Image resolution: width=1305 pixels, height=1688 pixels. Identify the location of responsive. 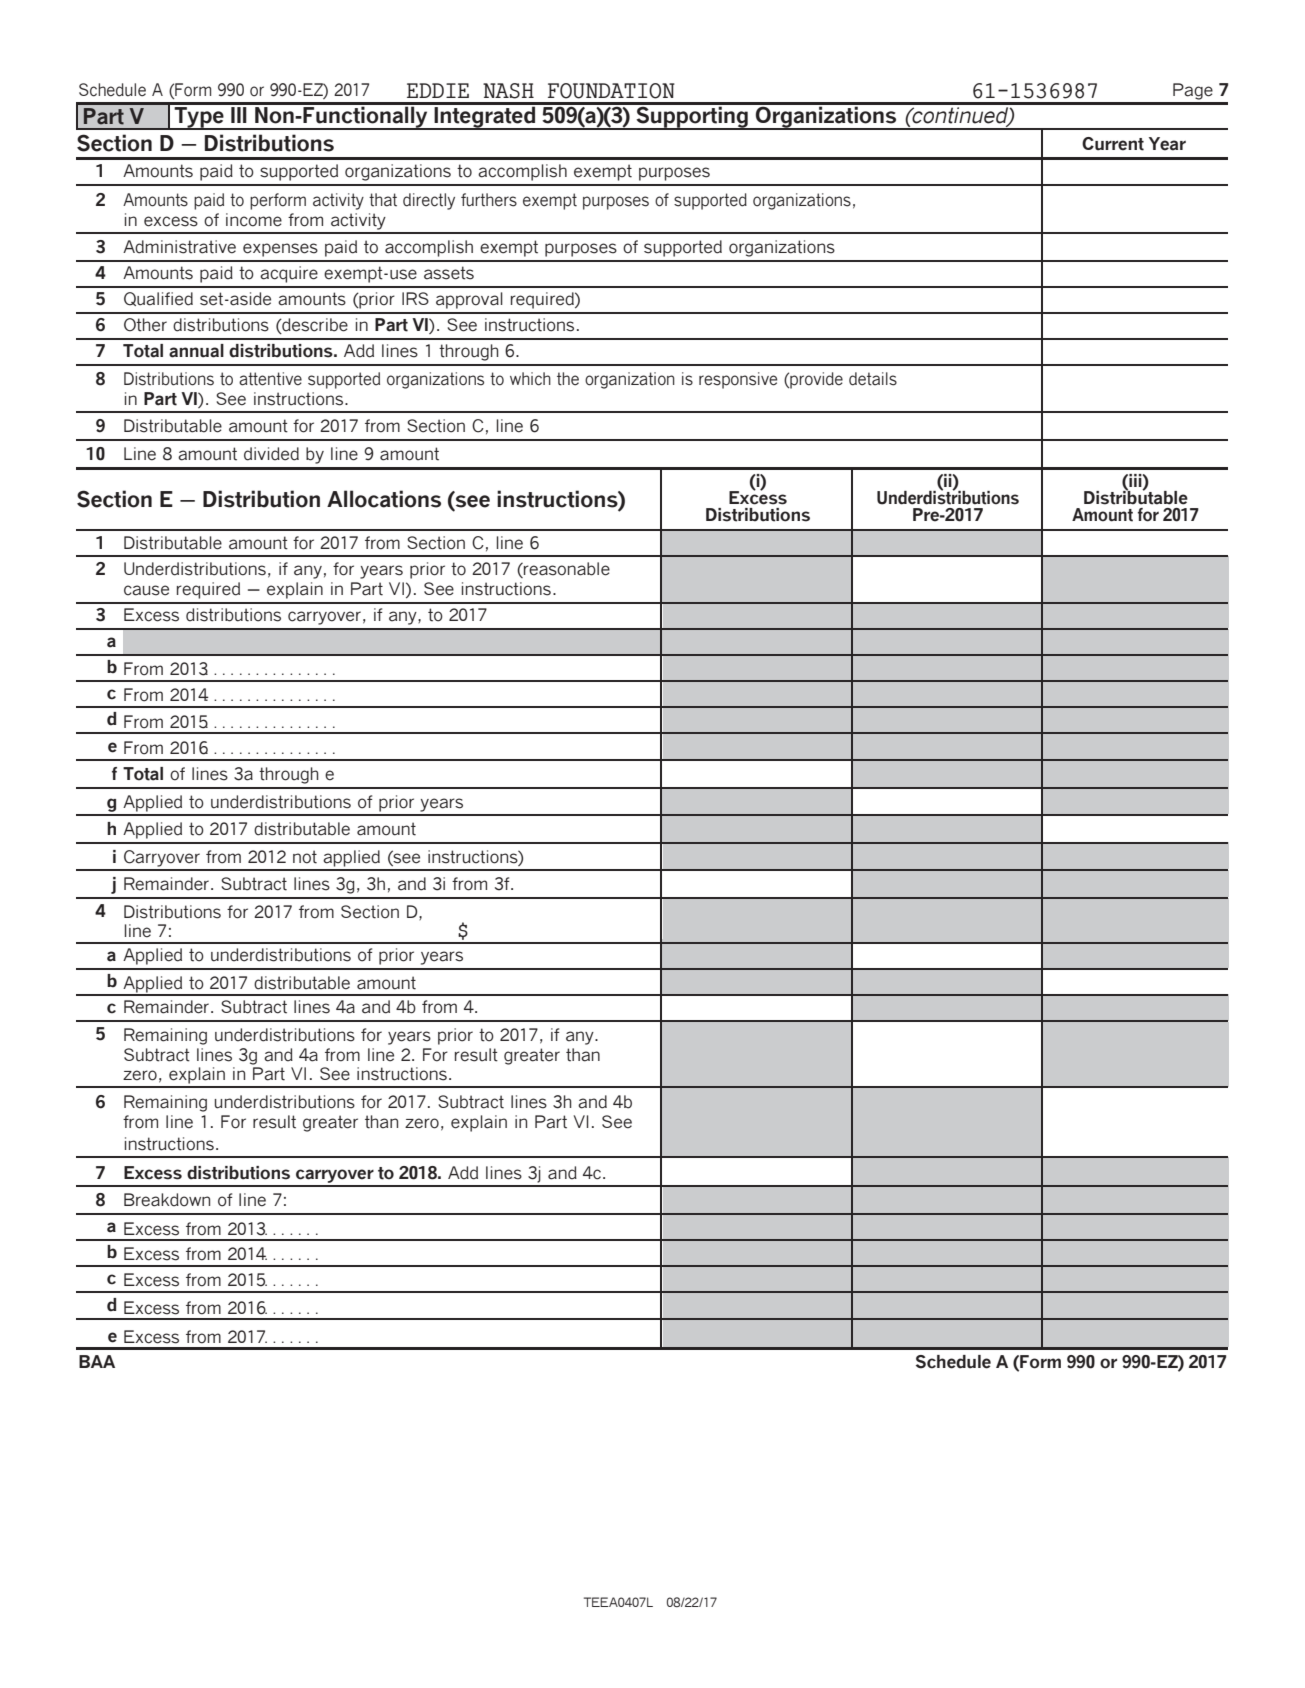
(738, 380).
